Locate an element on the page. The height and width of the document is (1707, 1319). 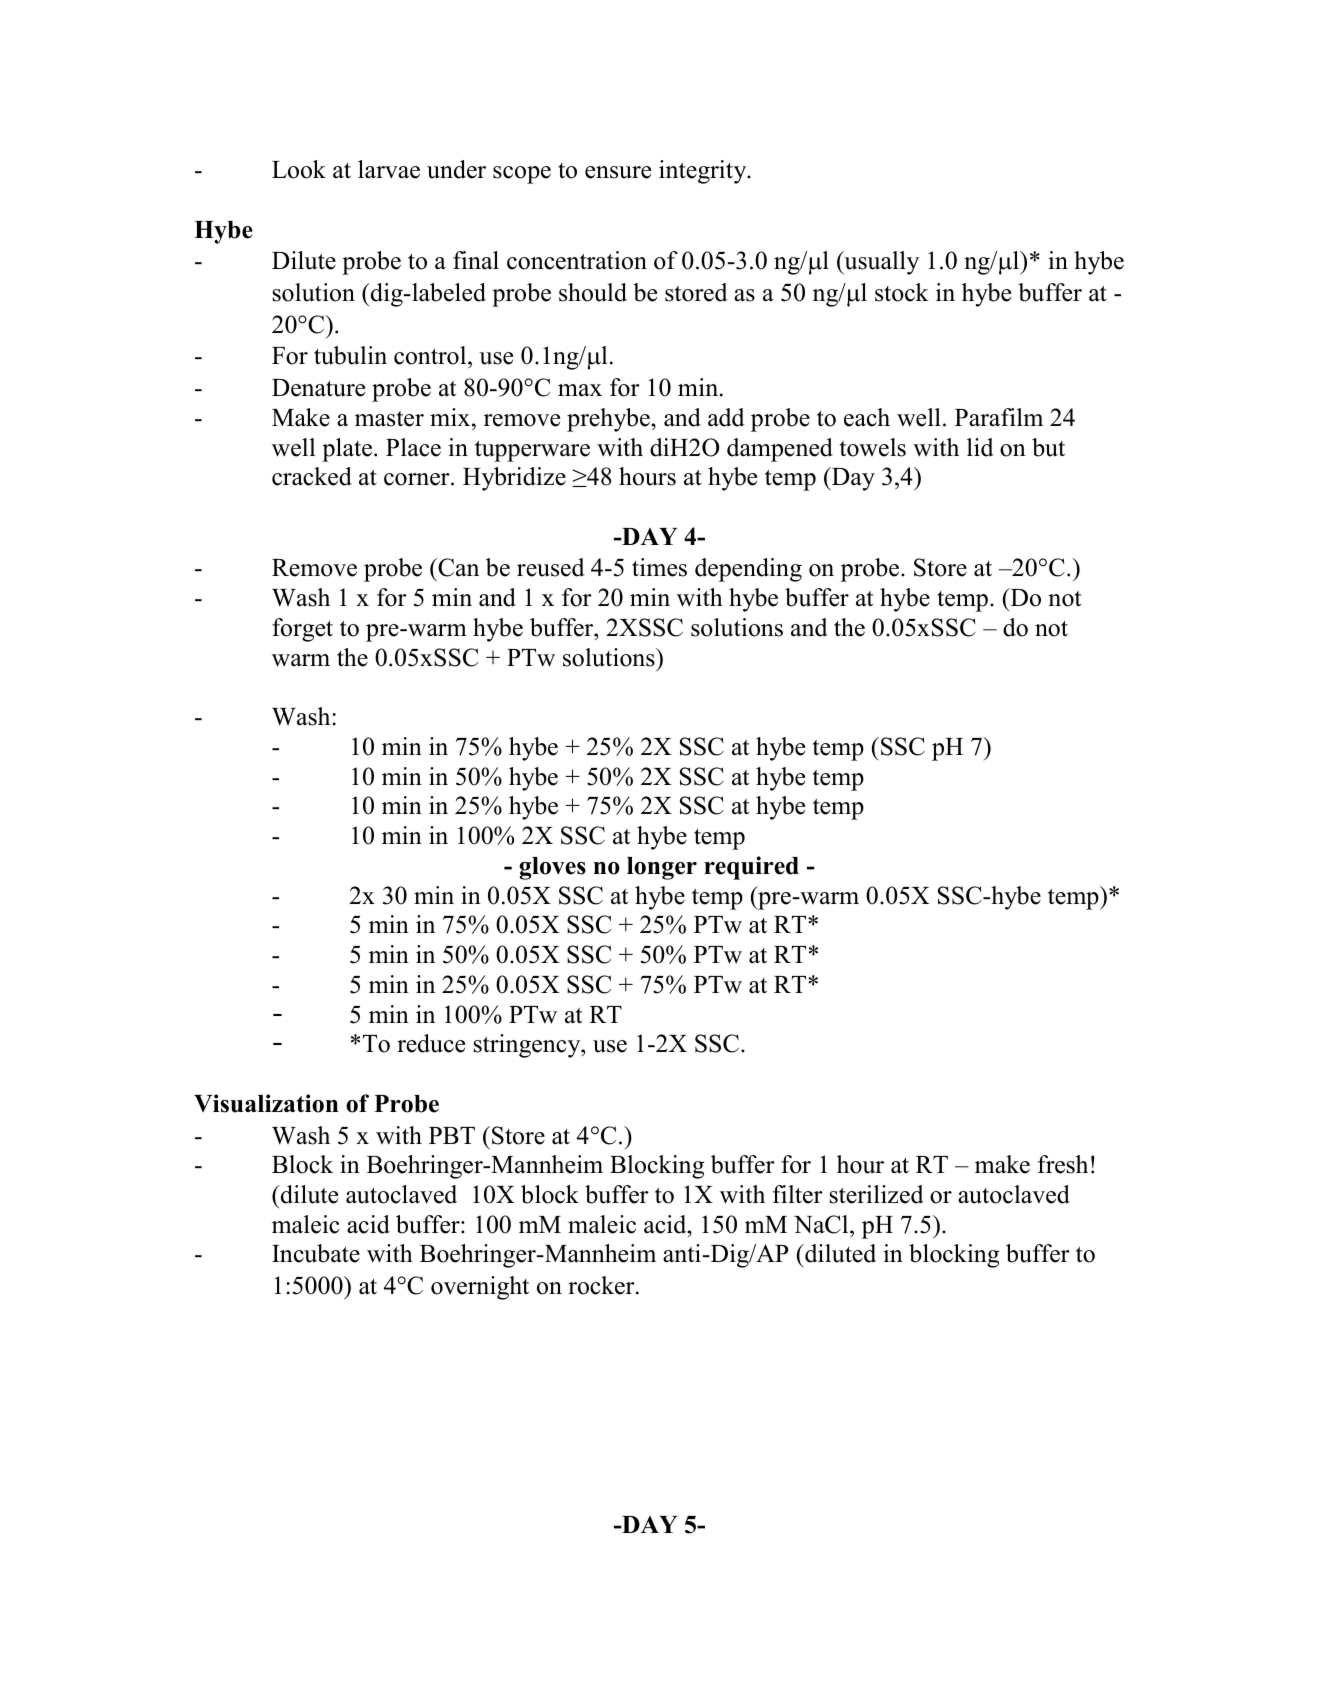
master is located at coordinates (389, 419).
